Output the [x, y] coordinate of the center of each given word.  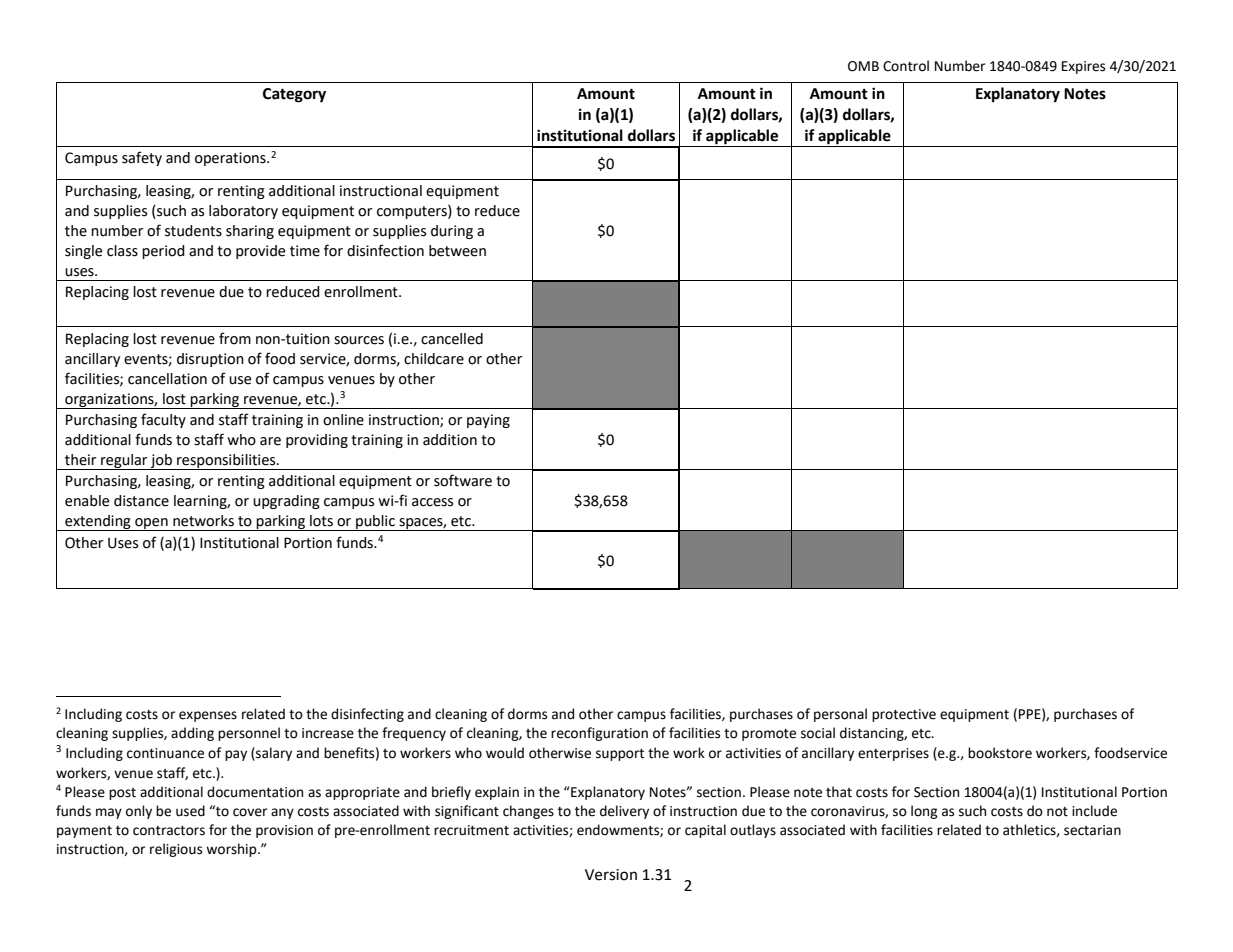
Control [906, 66]
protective [904, 715]
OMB [863, 66]
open [151, 524]
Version [611, 875]
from [235, 338]
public [375, 523]
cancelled [452, 339]
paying [488, 421]
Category [294, 95]
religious [176, 850]
